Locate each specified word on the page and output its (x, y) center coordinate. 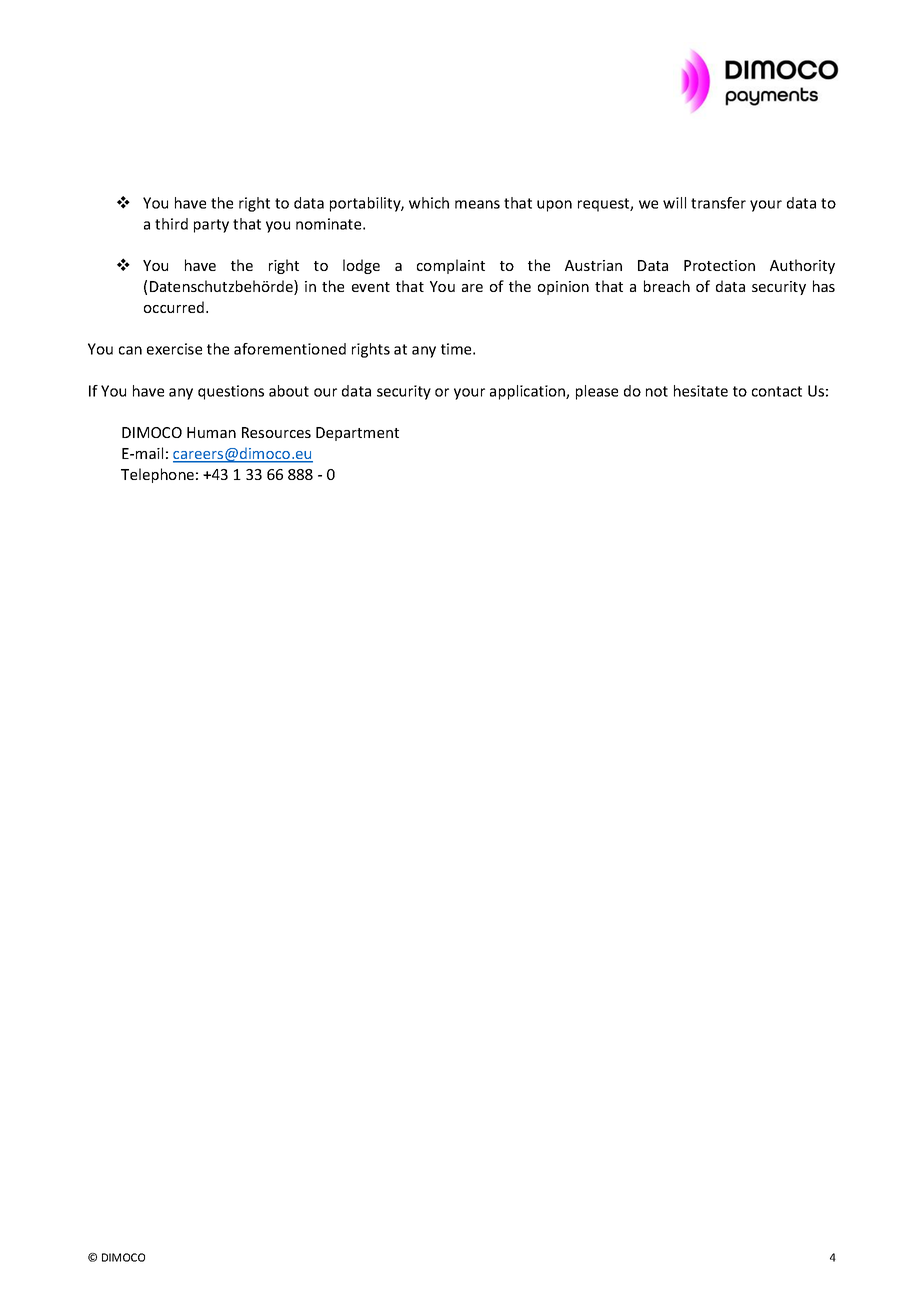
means (477, 204)
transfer (718, 203)
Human (211, 432)
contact (777, 391)
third (171, 224)
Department (357, 434)
